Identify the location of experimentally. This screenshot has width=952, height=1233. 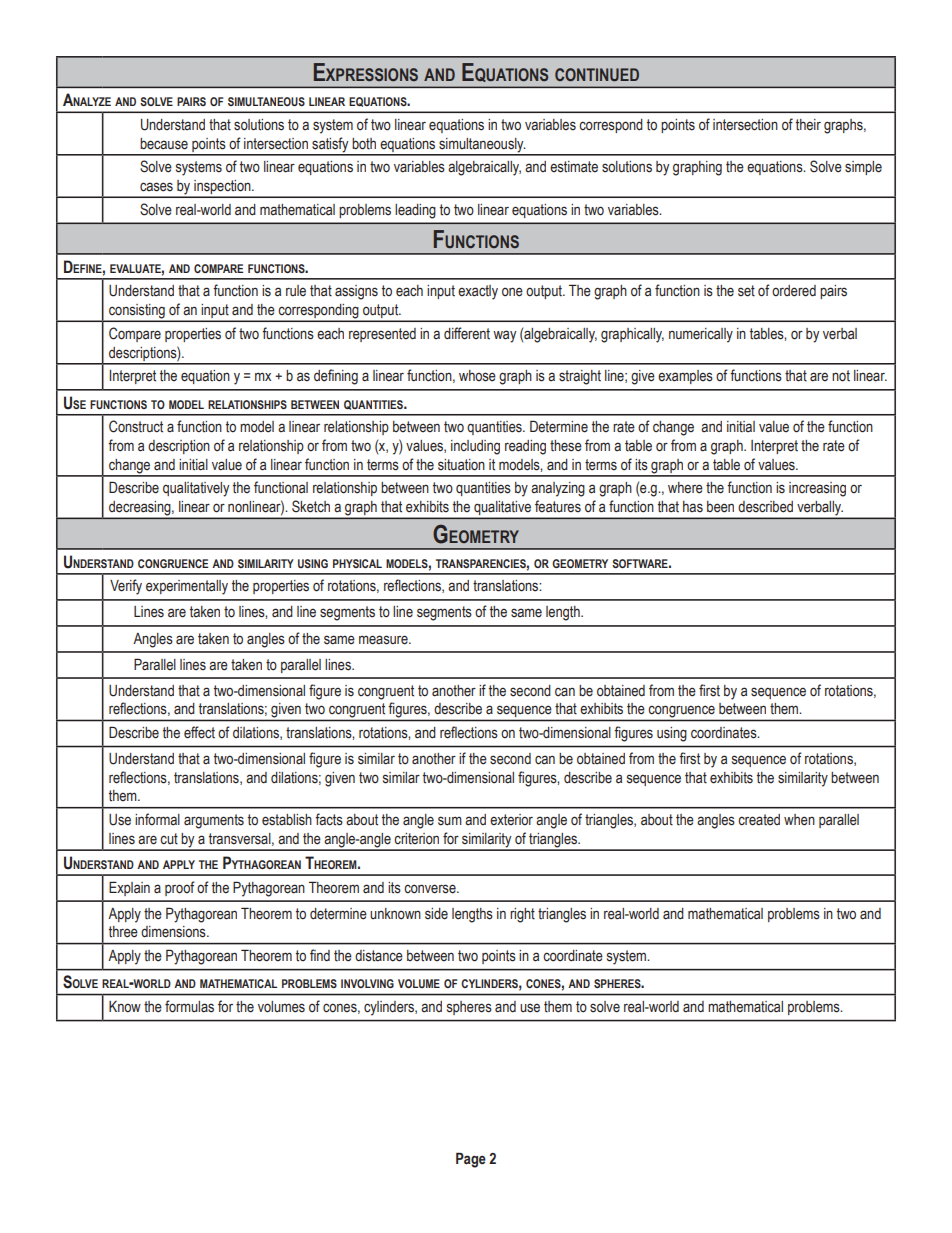
(187, 587).
